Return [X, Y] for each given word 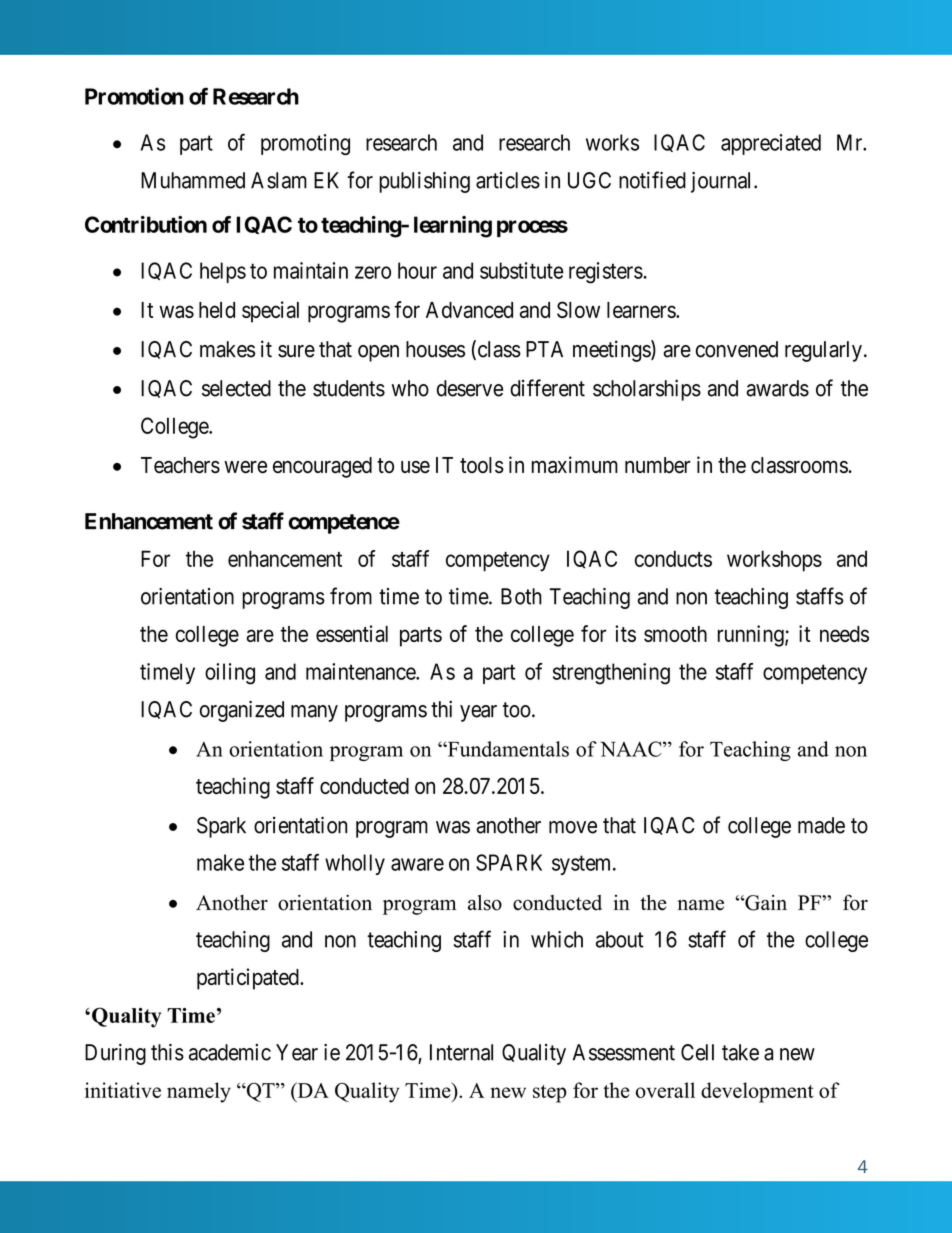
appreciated [771, 144]
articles [508, 180]
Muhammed [193, 180]
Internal [461, 1052]
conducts [673, 558]
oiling [230, 674]
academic [230, 1052]
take [740, 1052]
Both [521, 596]
